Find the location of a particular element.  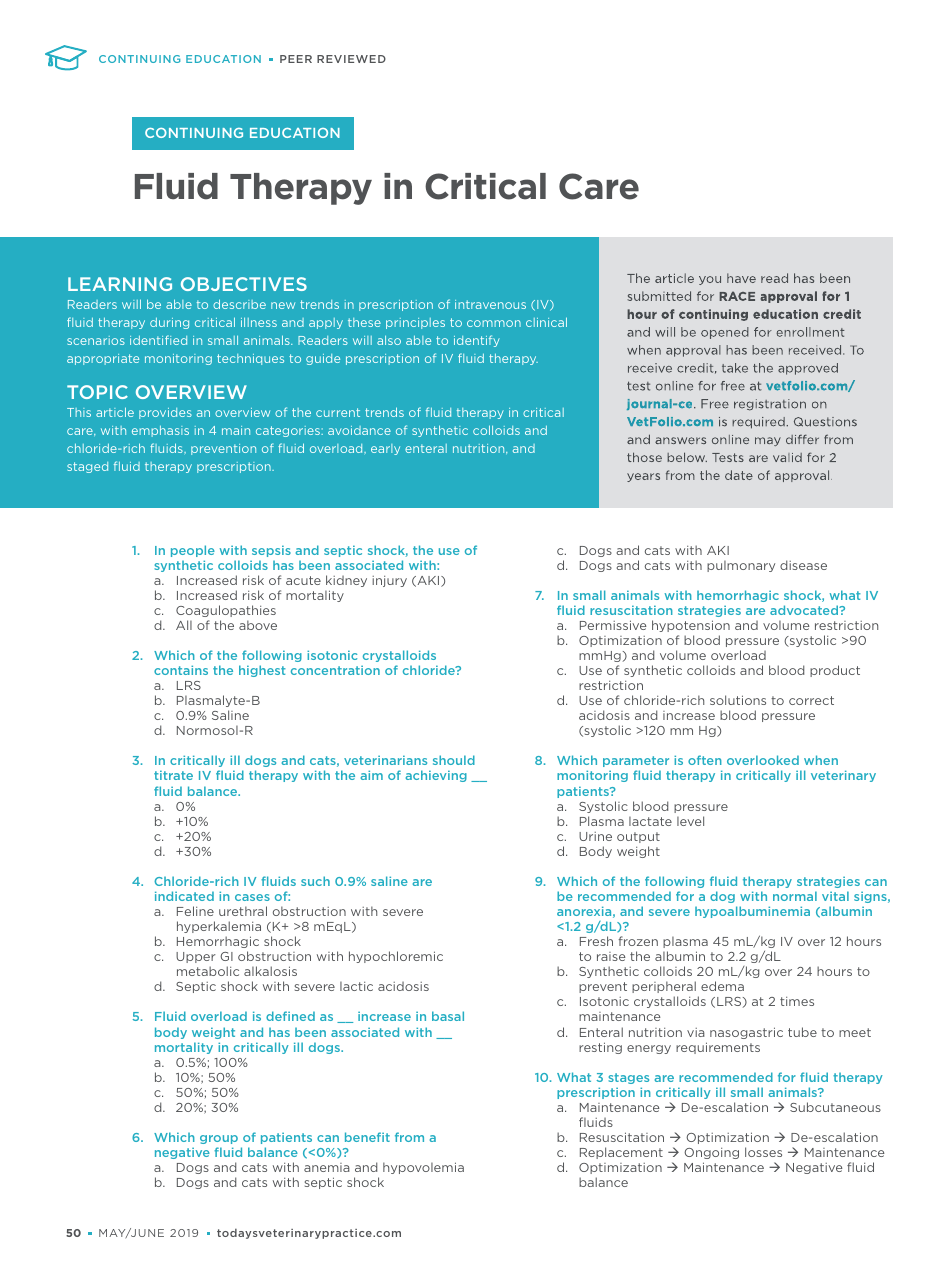

contains is located at coordinates (181, 670).
